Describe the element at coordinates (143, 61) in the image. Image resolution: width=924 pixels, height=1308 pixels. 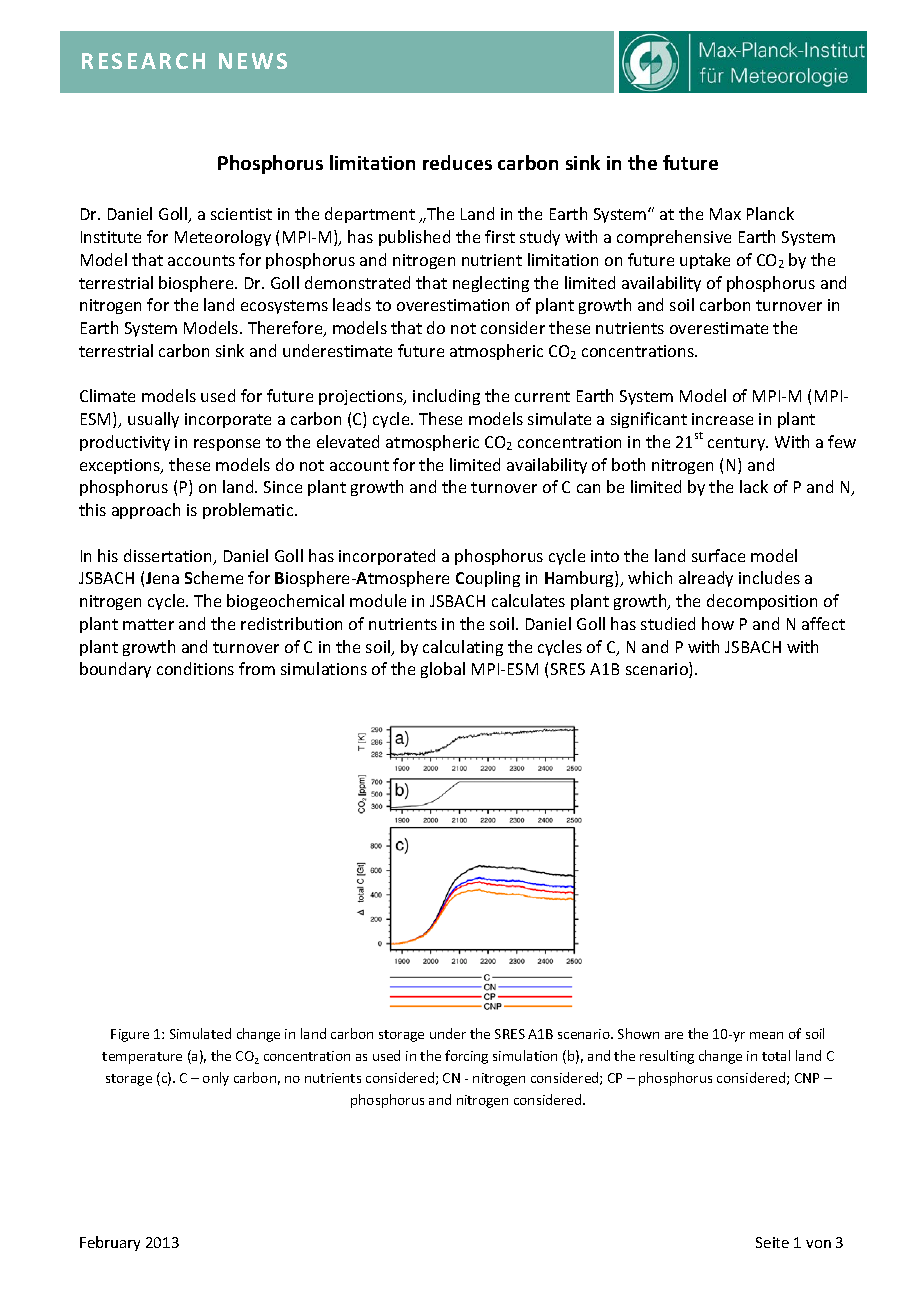
I see `RESEARCH` at that location.
